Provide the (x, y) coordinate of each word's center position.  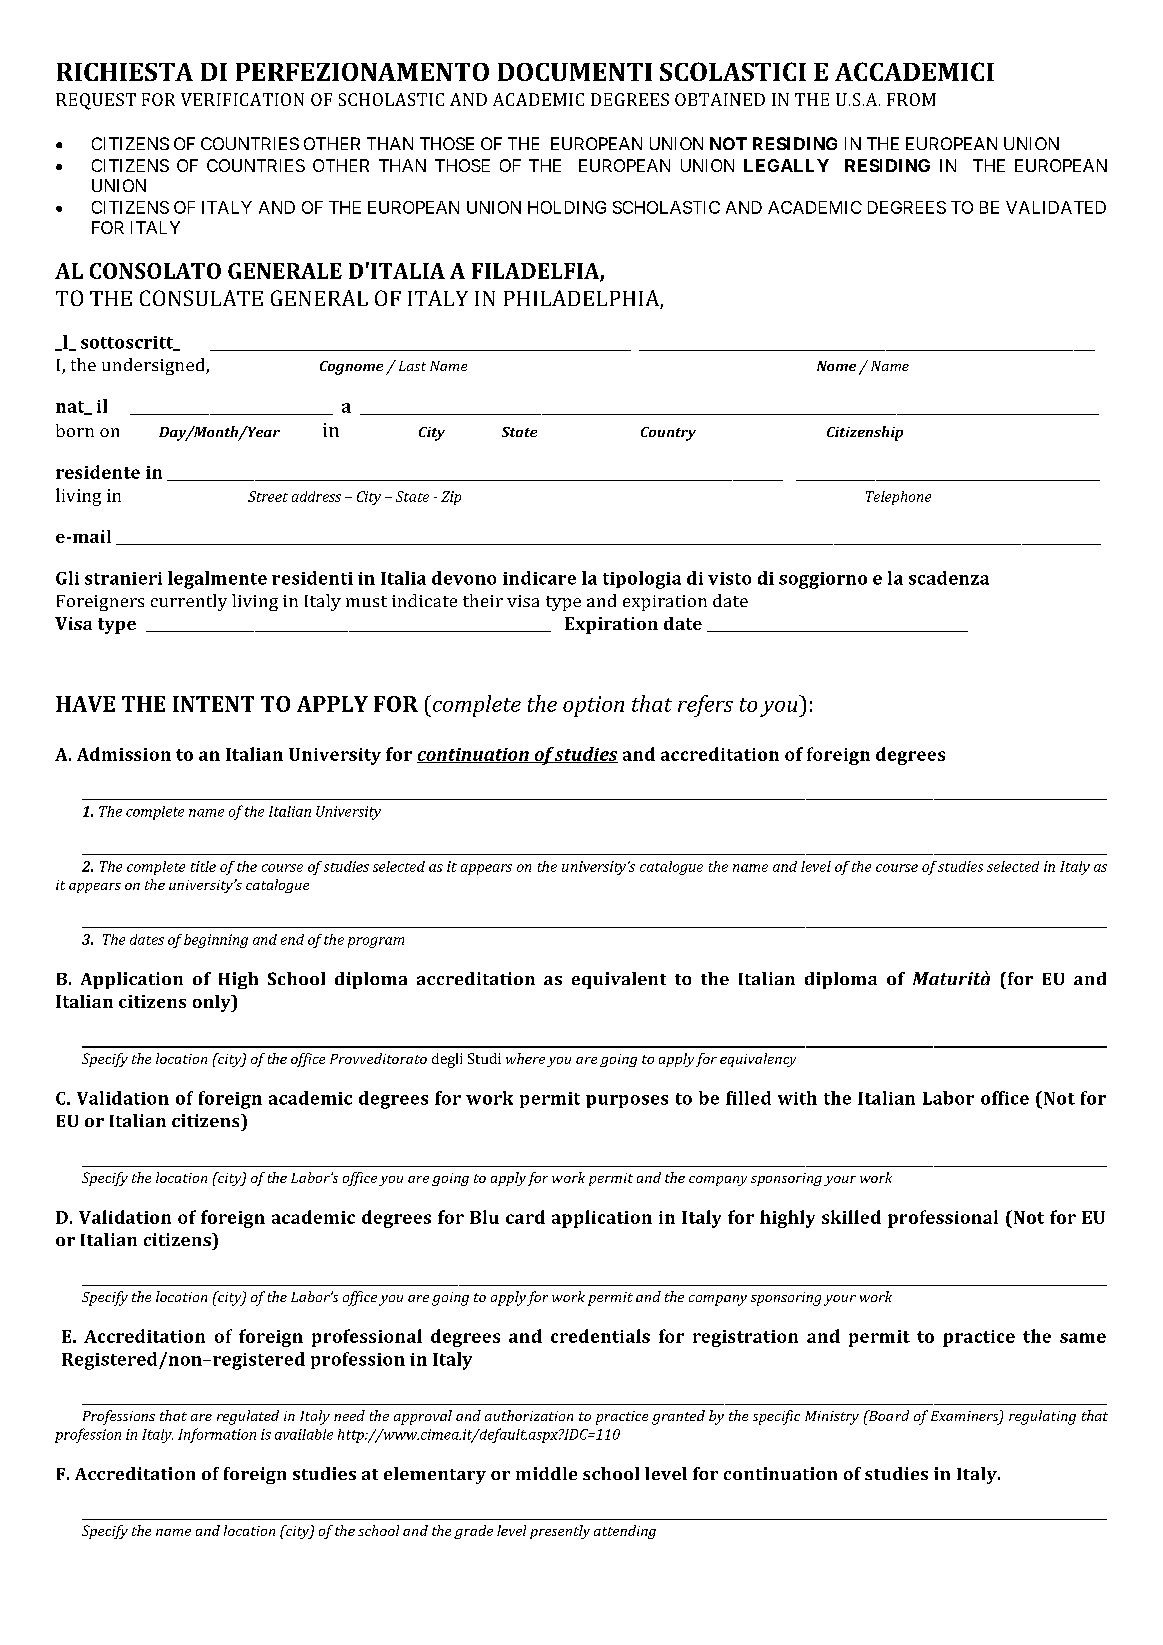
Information (217, 1435)
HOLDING (567, 207)
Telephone (898, 498)
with (797, 1098)
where (525, 1058)
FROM (911, 99)
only (213, 1003)
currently (189, 602)
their (483, 600)
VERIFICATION (242, 99)
